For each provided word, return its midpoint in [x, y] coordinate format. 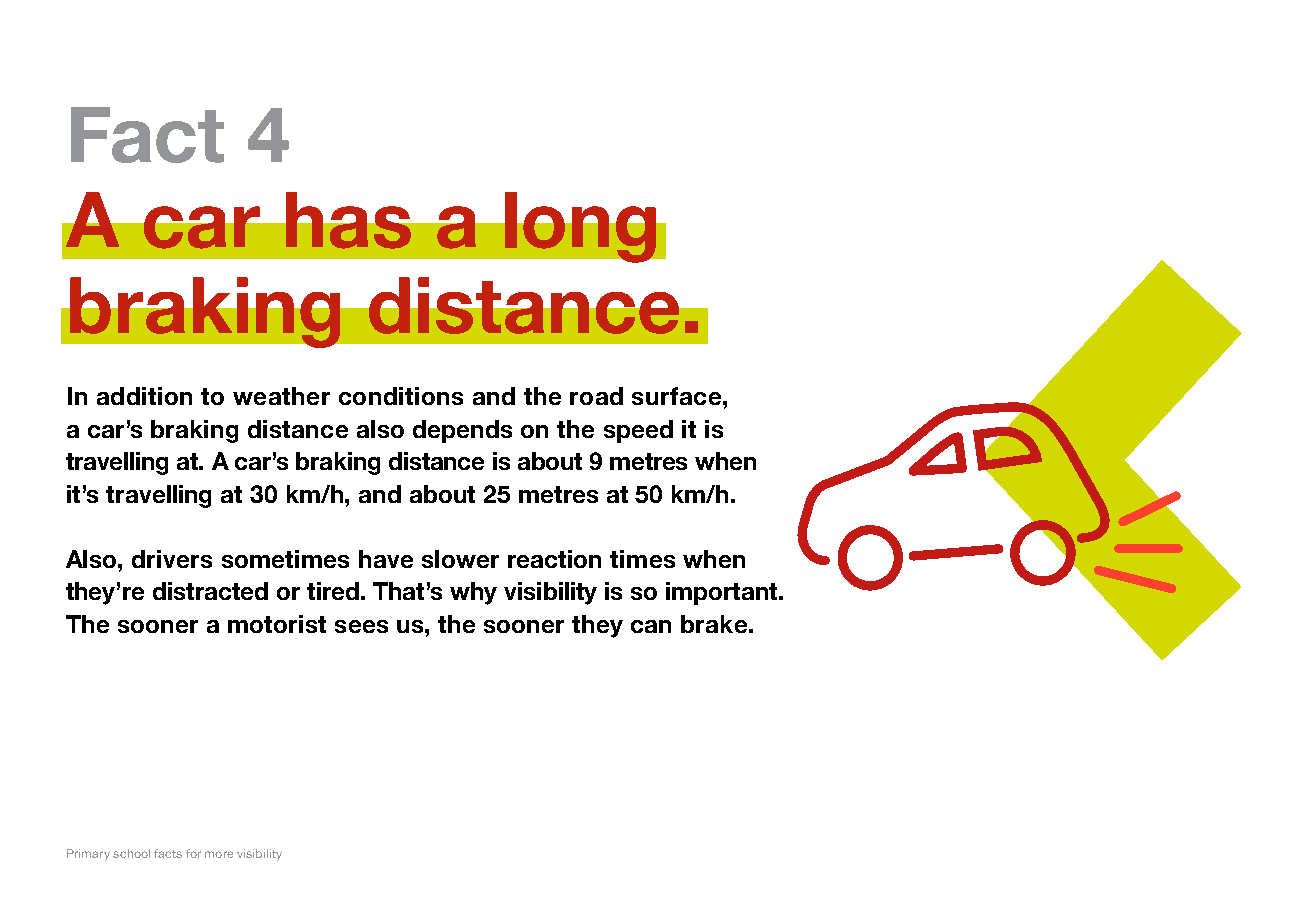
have [386, 559]
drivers [172, 559]
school [131, 853]
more [219, 854]
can [651, 626]
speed [638, 431]
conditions [401, 396]
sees [361, 626]
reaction [554, 559]
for [193, 853]
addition [144, 396]
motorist [277, 624]
